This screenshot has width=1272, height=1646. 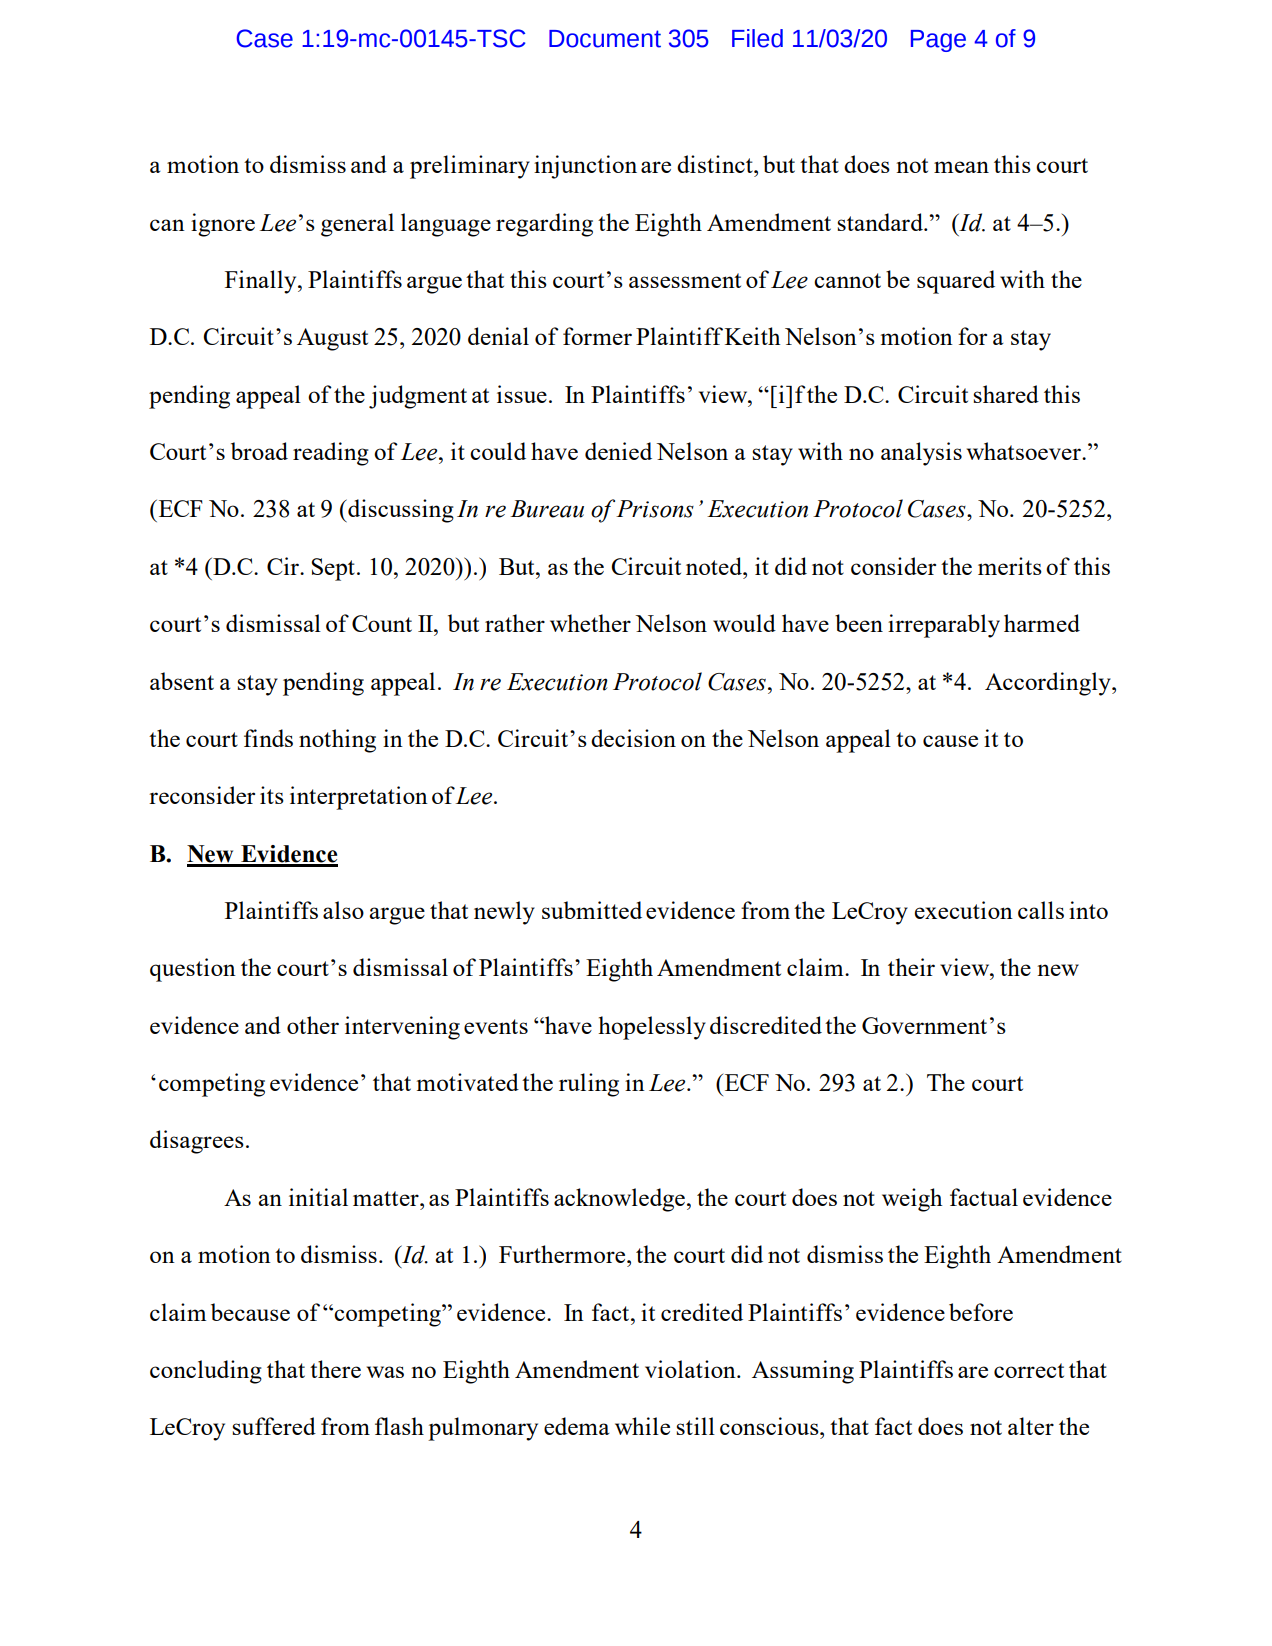 What do you see at coordinates (268, 738) in the screenshot?
I see `finds` at bounding box center [268, 738].
